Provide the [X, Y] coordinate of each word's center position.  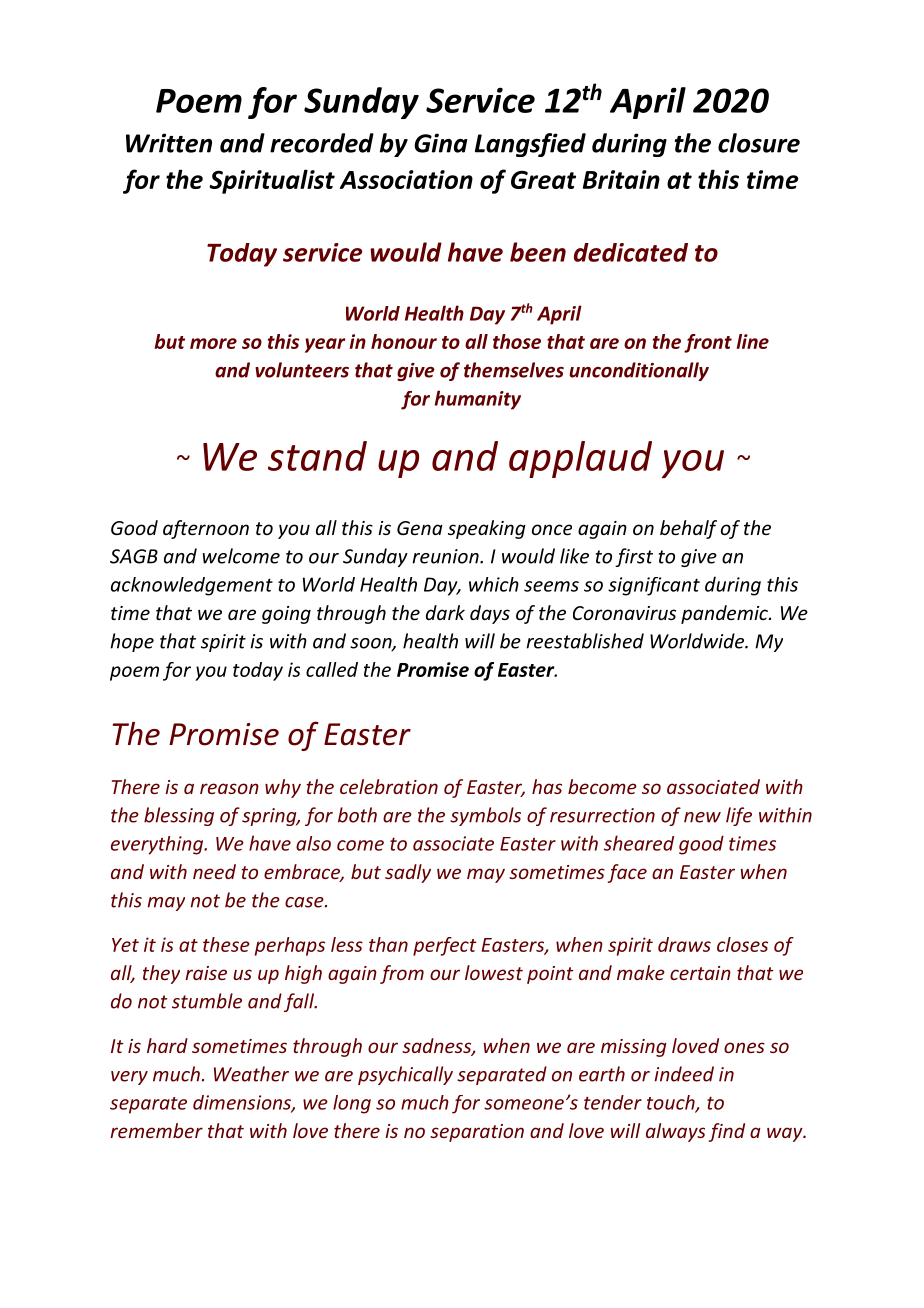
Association [406, 179]
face [627, 873]
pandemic [725, 614]
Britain [621, 179]
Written [169, 143]
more [213, 343]
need [214, 871]
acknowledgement [192, 586]
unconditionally [639, 371]
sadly [408, 873]
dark [445, 612]
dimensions [243, 1103]
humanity [478, 400]
